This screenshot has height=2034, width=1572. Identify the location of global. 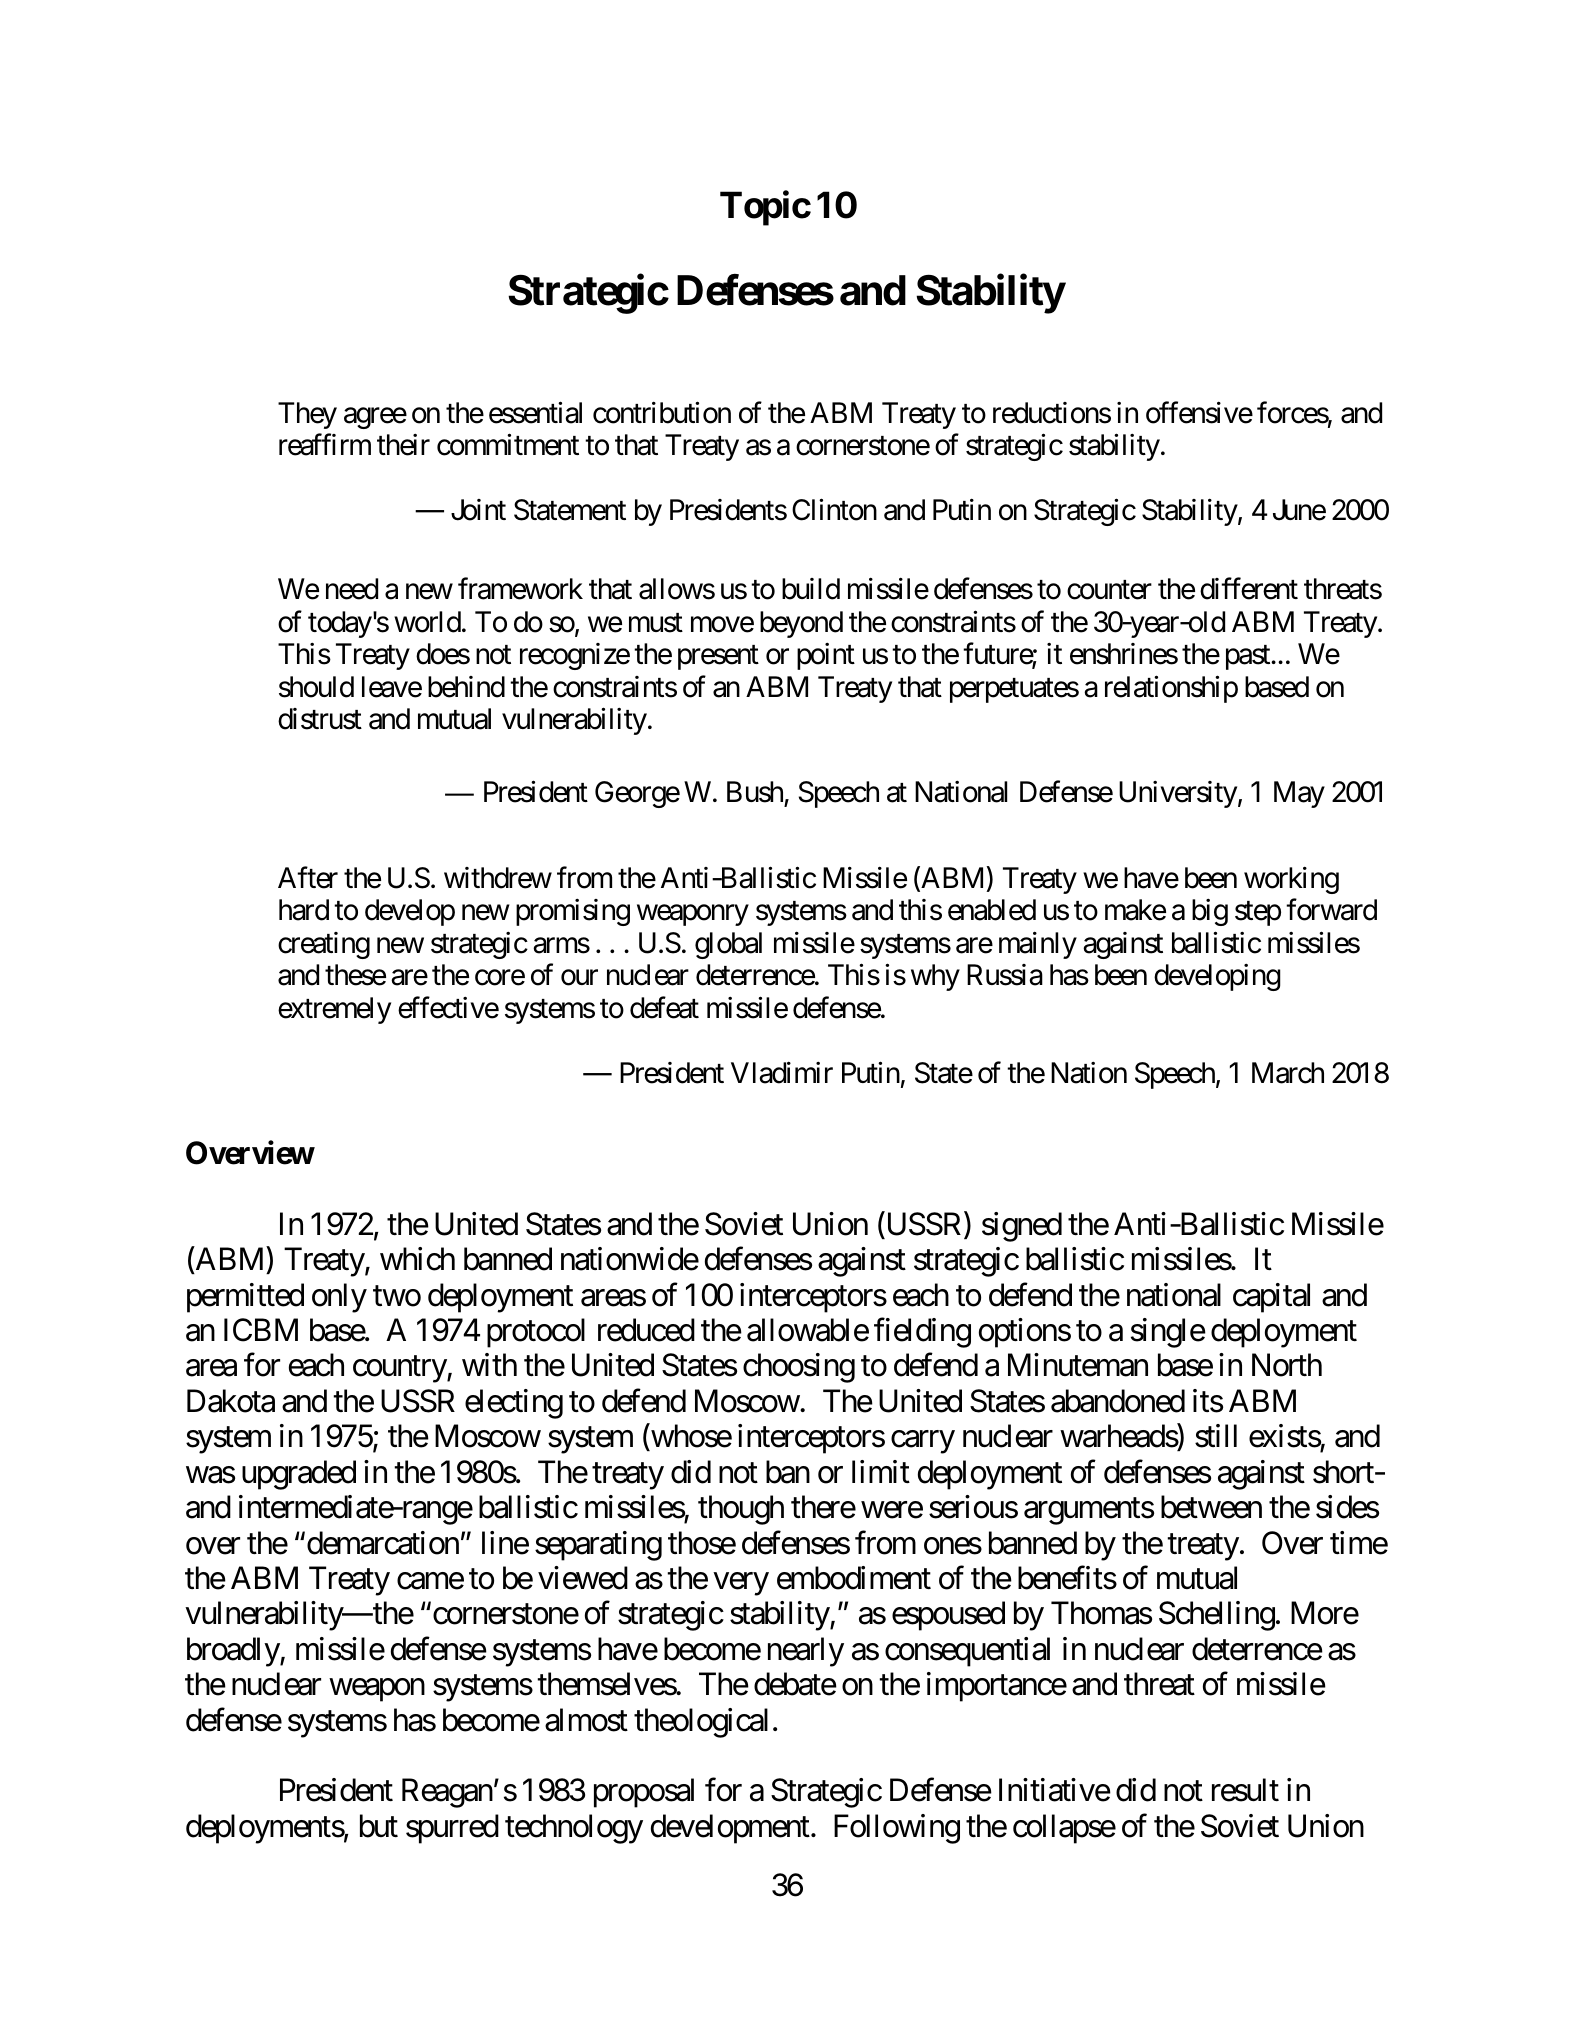
(728, 945).
